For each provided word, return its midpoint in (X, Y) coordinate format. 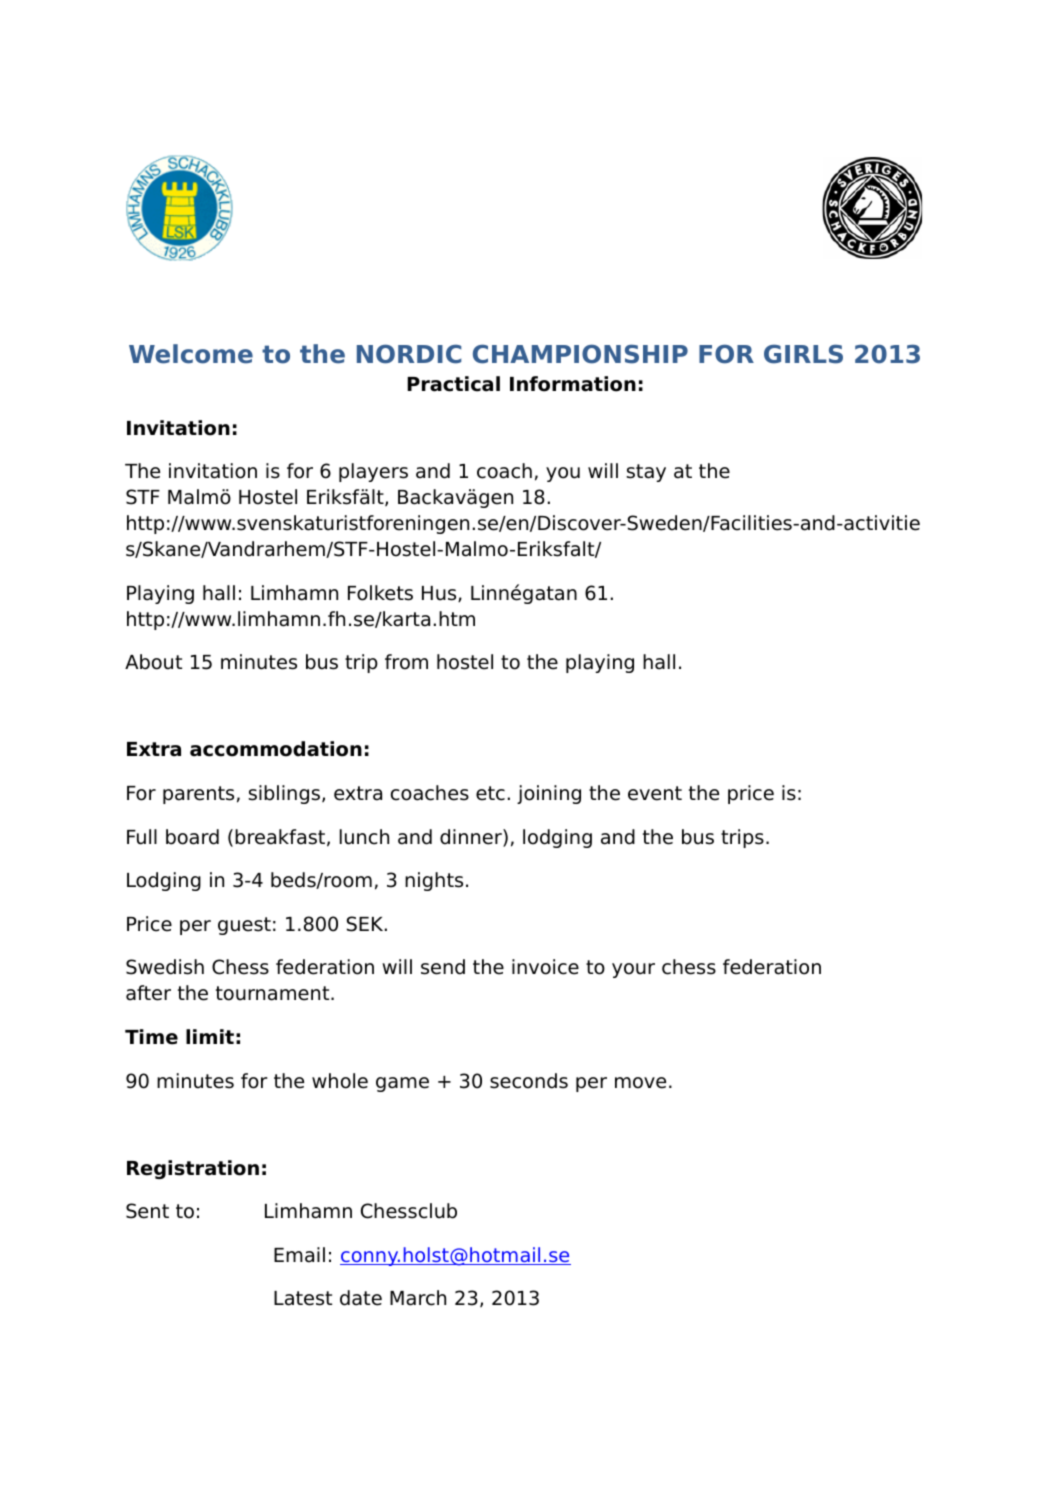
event (655, 793)
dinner (472, 838)
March (418, 1298)
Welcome (191, 354)
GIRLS (803, 354)
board (192, 837)
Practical (453, 384)
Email (299, 1255)
